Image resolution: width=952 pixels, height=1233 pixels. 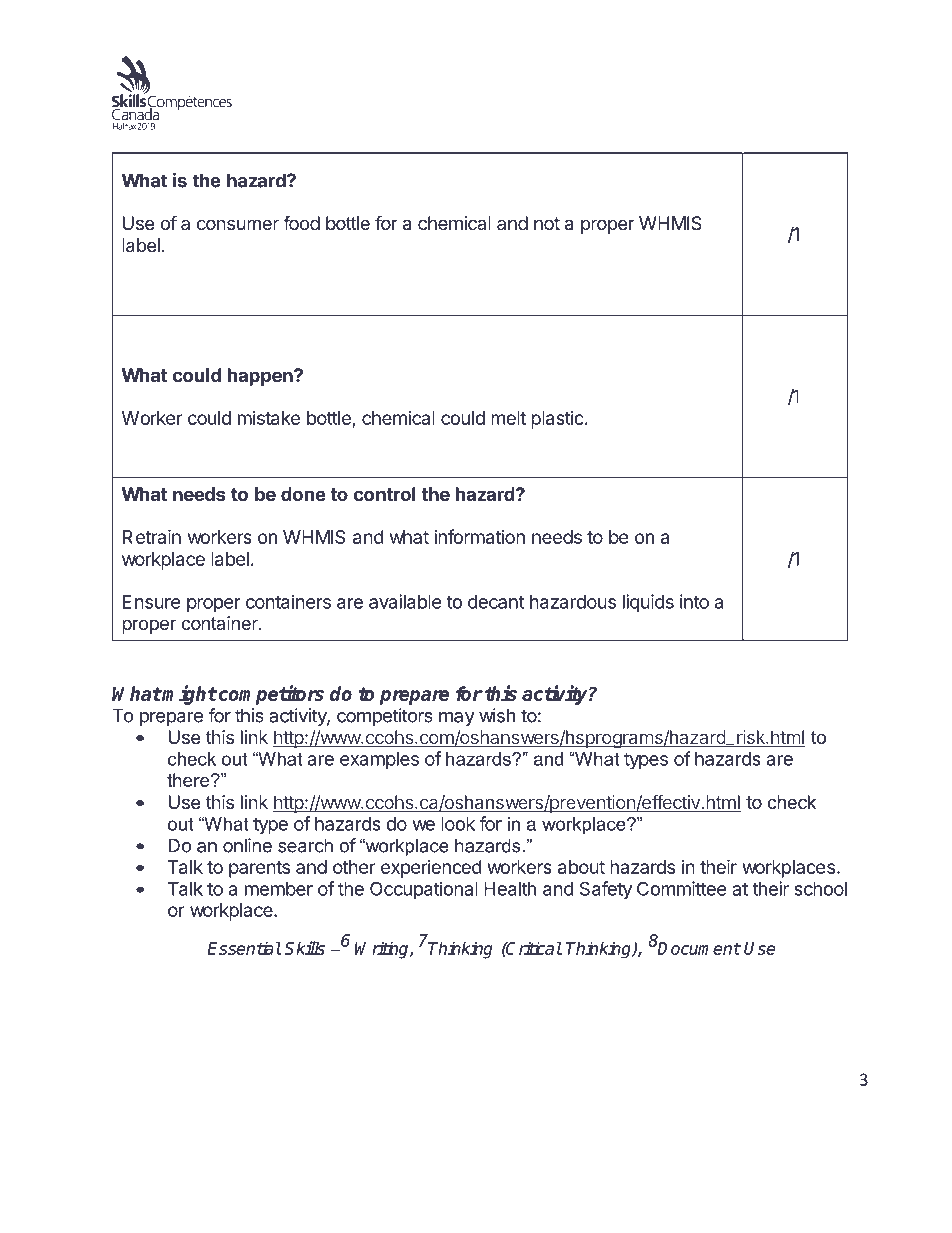 I want to click on school, so click(x=820, y=889).
